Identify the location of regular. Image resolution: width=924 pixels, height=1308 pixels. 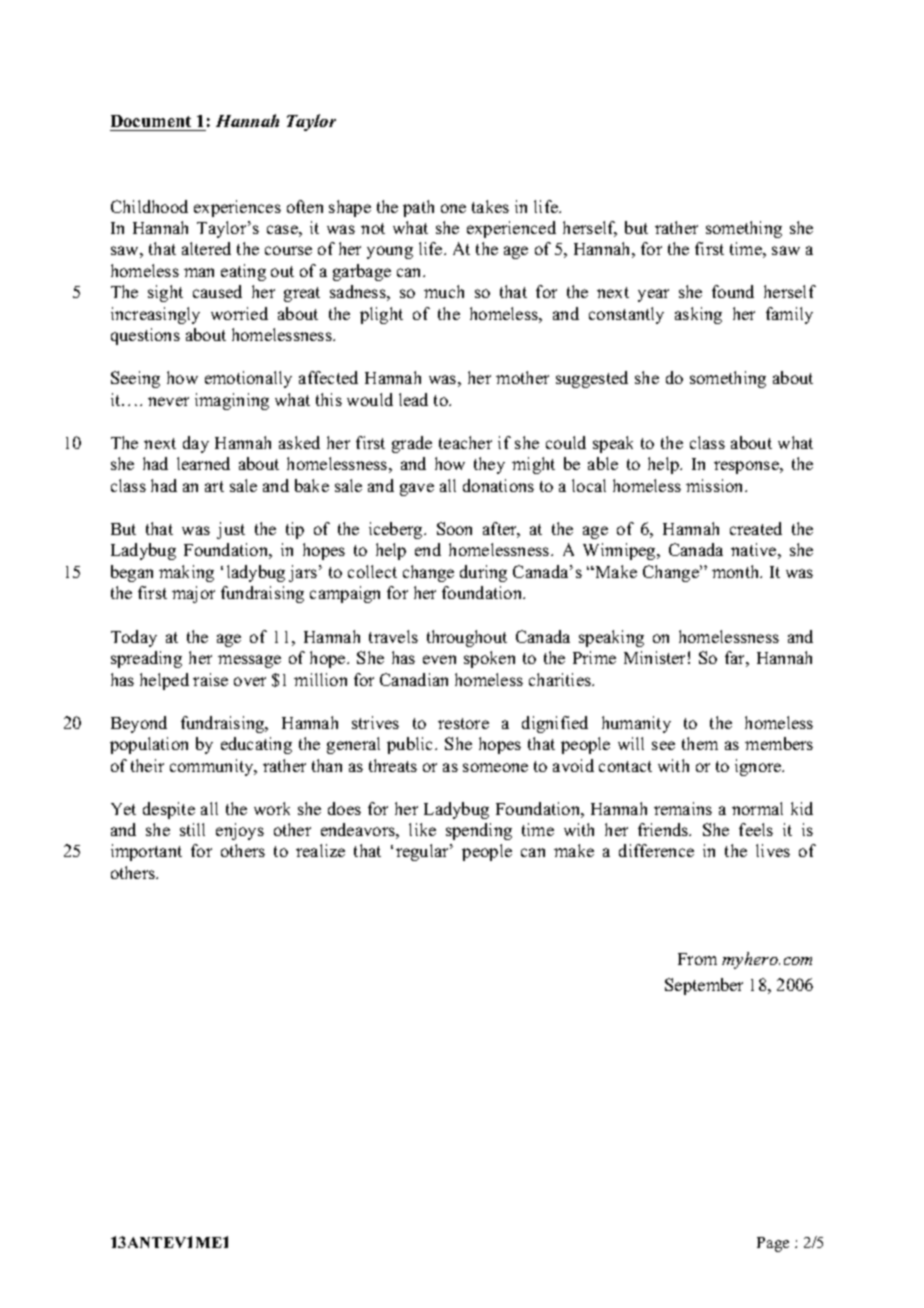
(423, 852).
